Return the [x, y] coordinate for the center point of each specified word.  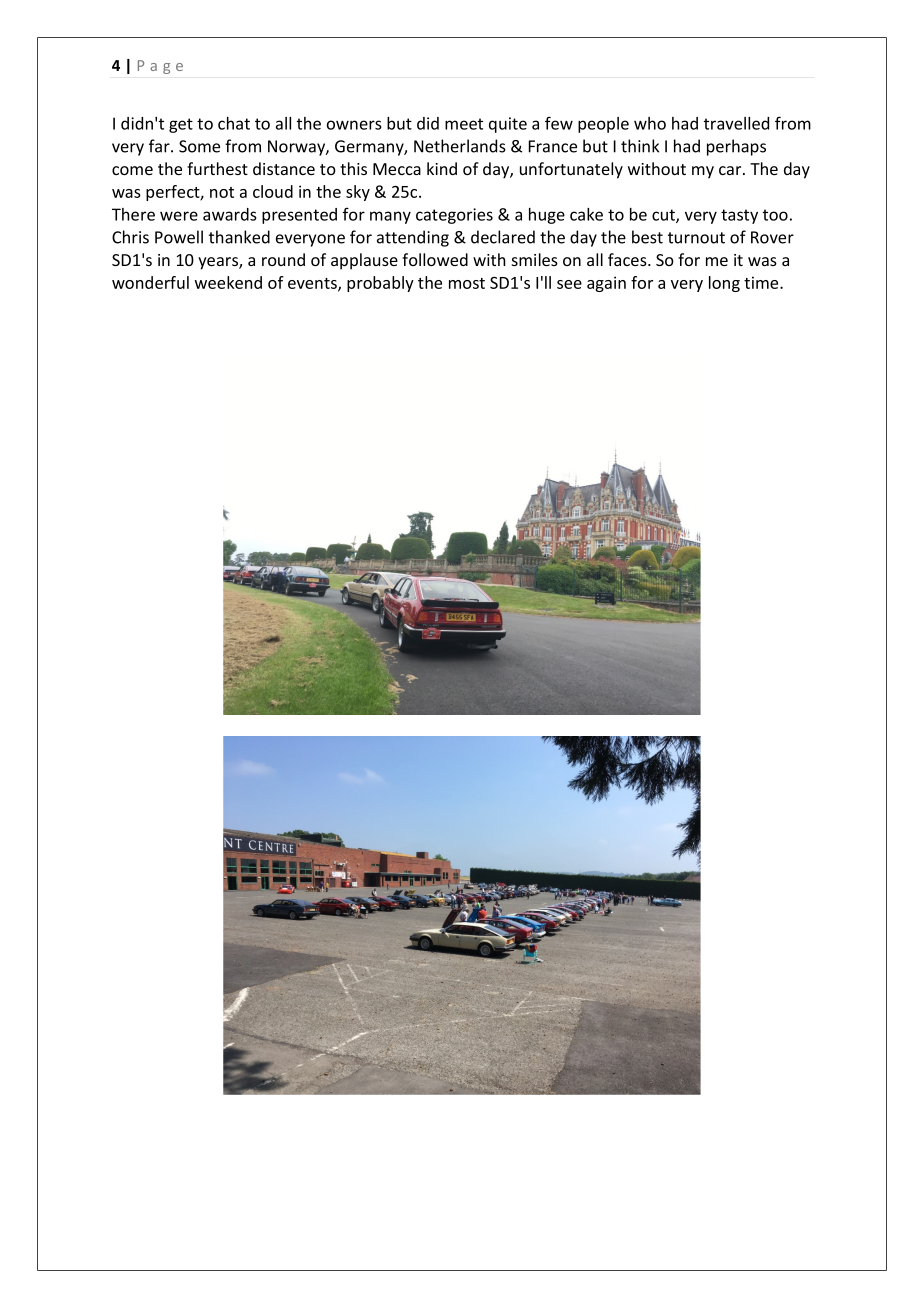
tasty [739, 216]
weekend [228, 282]
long [724, 284]
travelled [736, 123]
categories [454, 216]
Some [199, 146]
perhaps [736, 147]
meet [464, 124]
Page [160, 67]
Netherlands [460, 146]
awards [230, 214]
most [467, 283]
